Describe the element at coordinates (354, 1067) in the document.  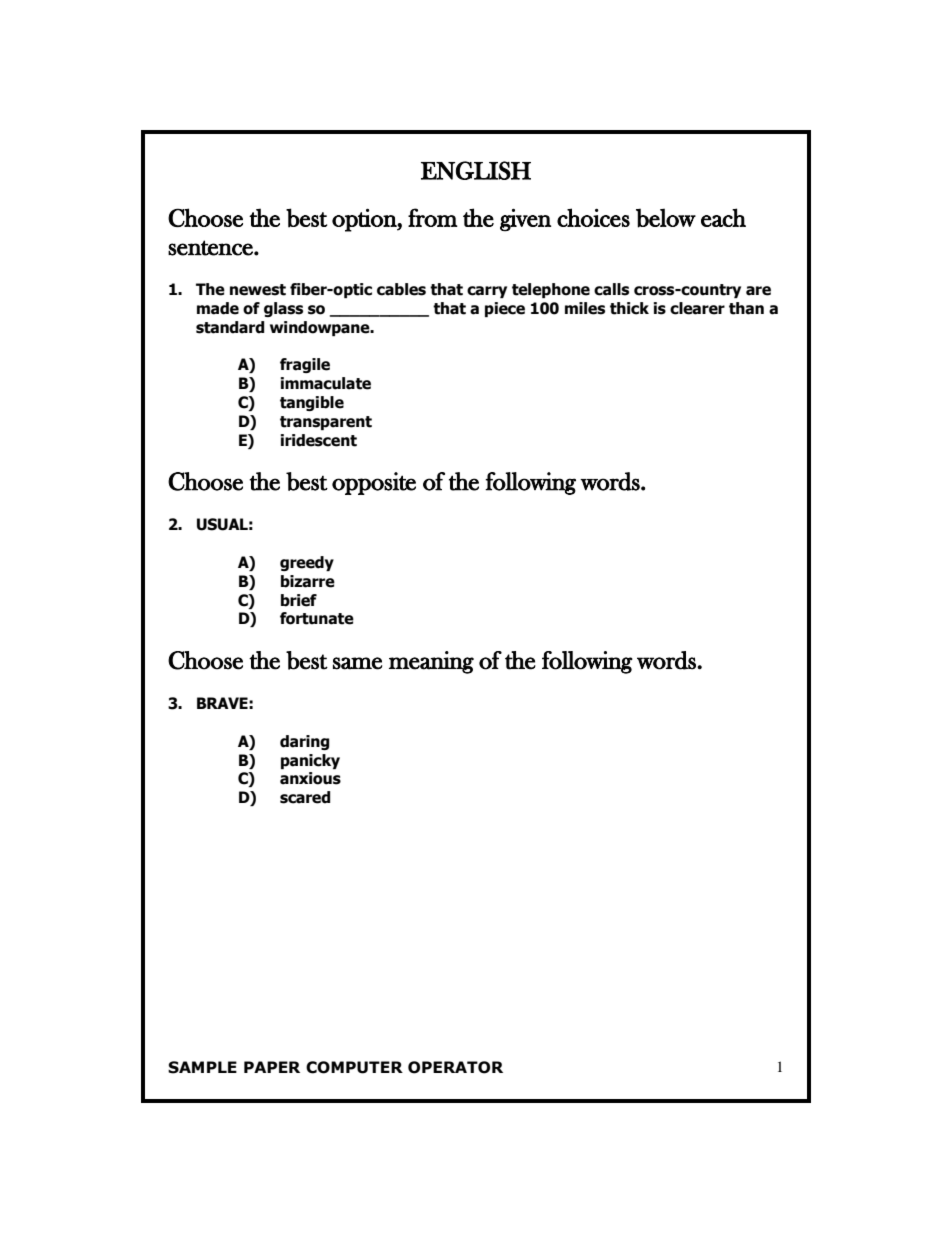
I see `COMPUTER` at that location.
